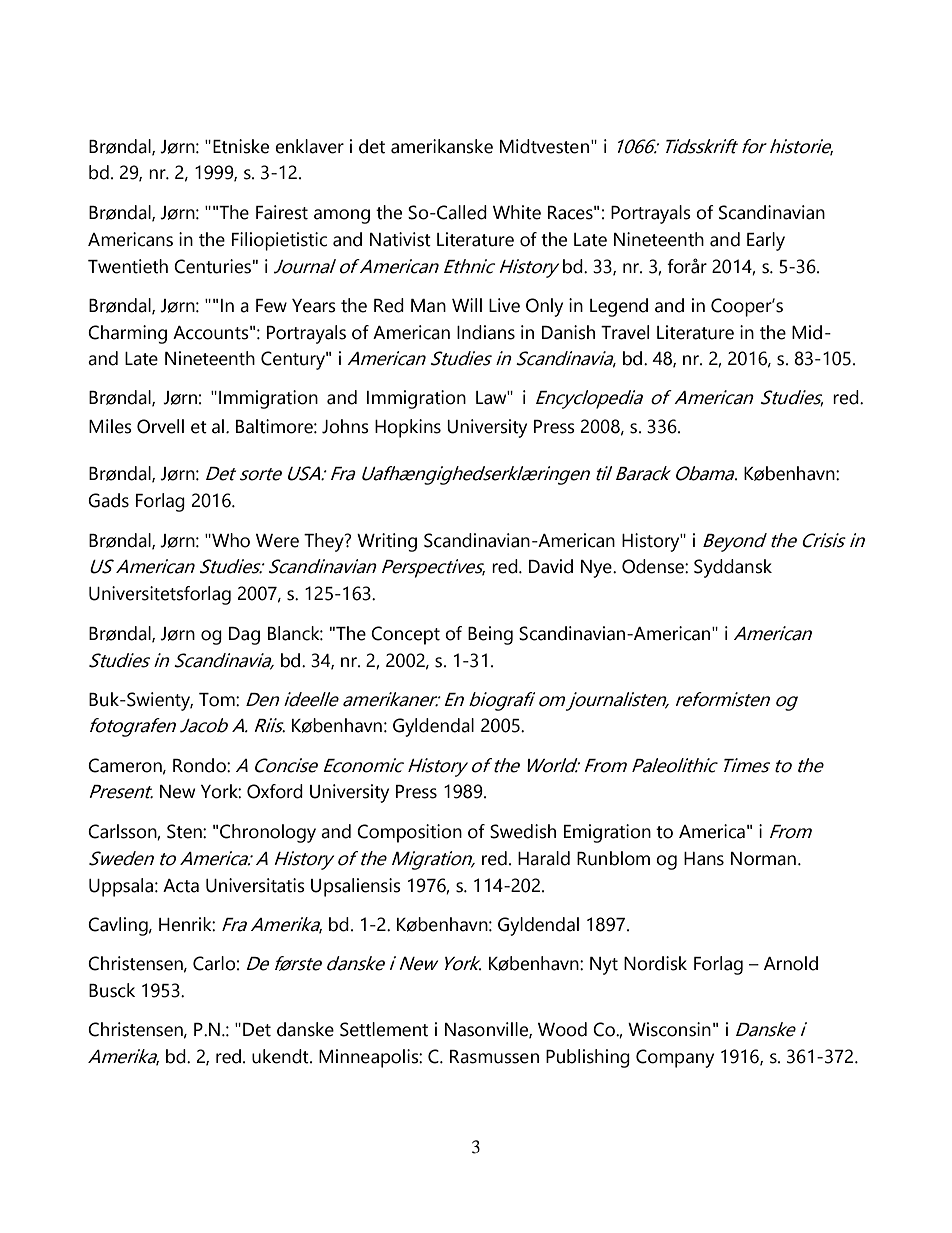 The width and height of the screenshot is (952, 1233). What do you see at coordinates (400, 239) in the screenshot?
I see `Nativist` at bounding box center [400, 239].
